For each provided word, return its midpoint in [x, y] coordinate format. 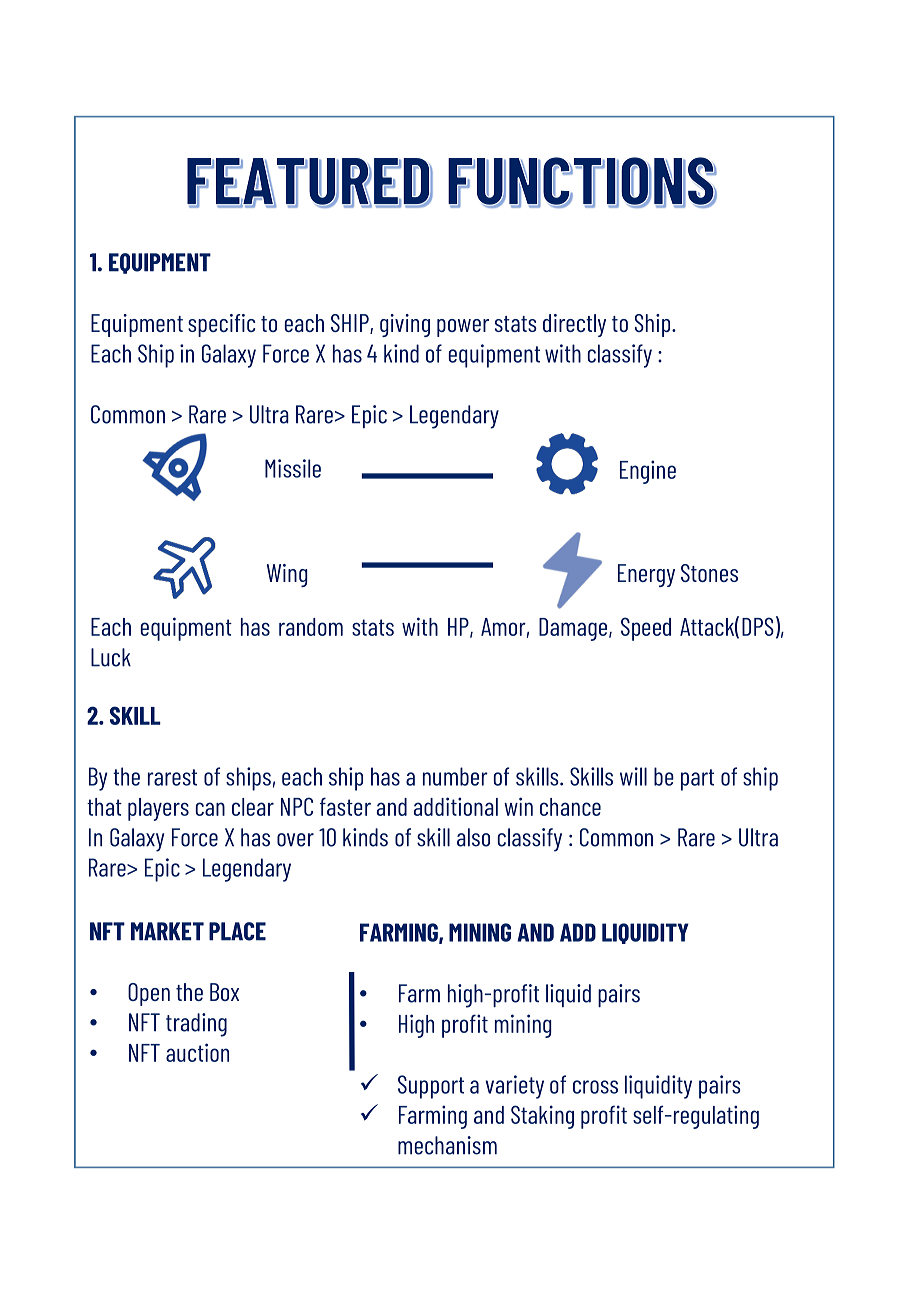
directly [574, 325]
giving [405, 325]
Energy [646, 575]
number [455, 776]
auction [197, 1052]
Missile [293, 468]
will [633, 776]
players [158, 809]
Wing [287, 575]
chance [570, 807]
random [311, 627]
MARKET [167, 931]
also [473, 837]
